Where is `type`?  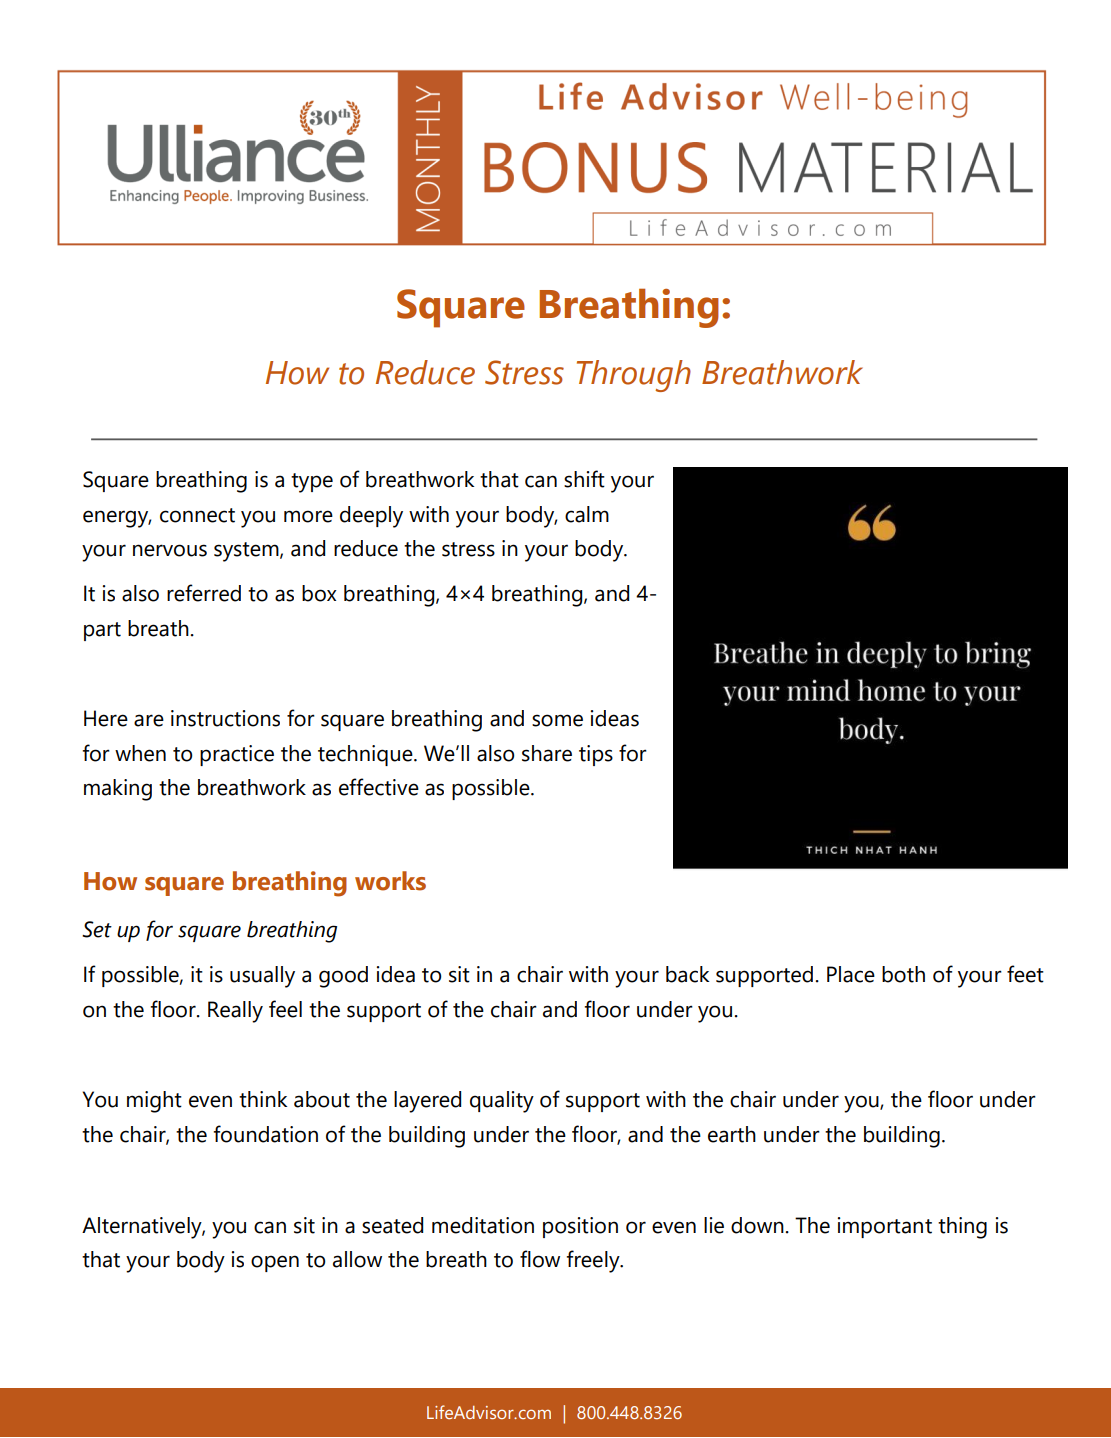 type is located at coordinates (312, 483).
